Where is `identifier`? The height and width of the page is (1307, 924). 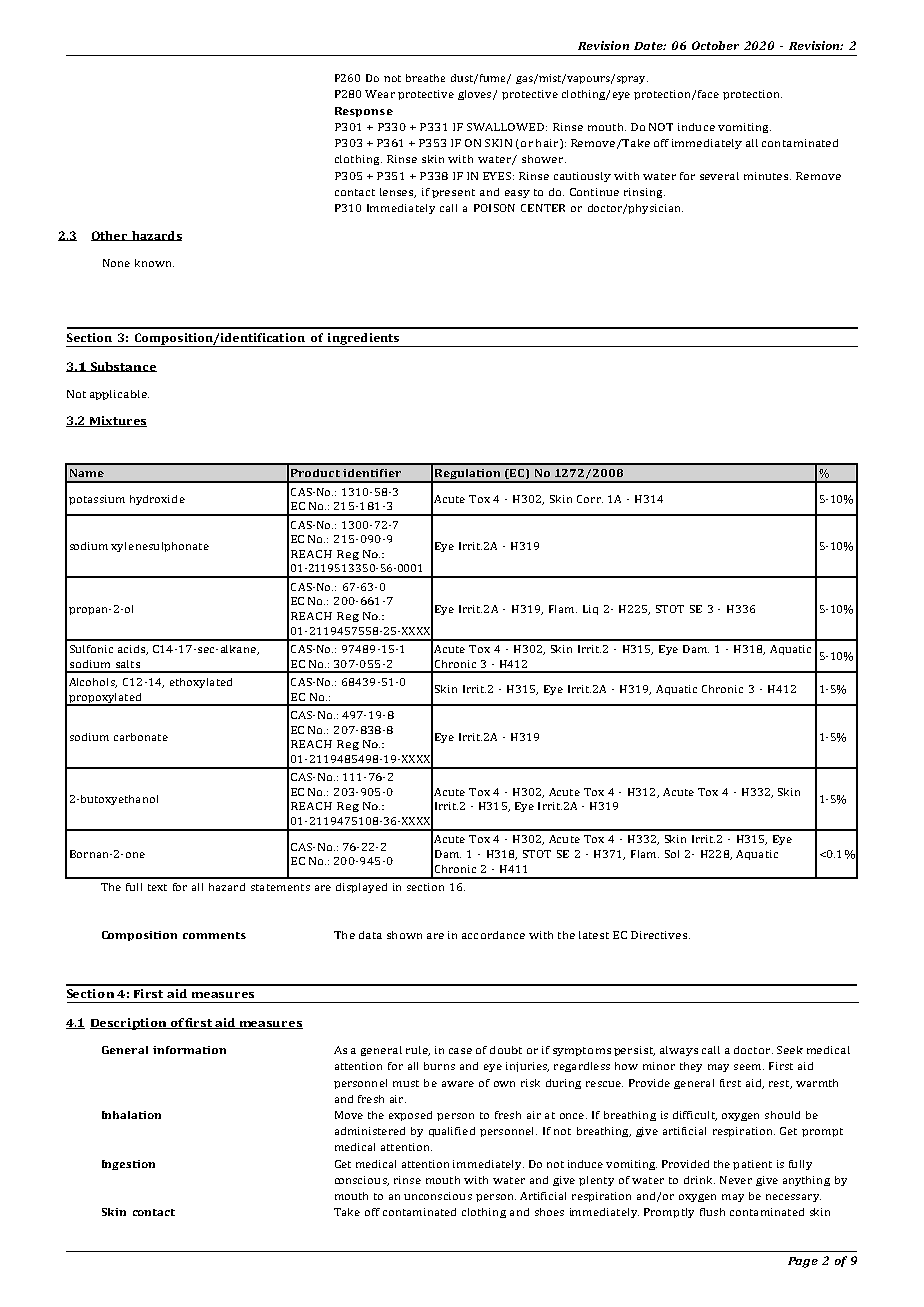
identifier is located at coordinates (372, 473).
